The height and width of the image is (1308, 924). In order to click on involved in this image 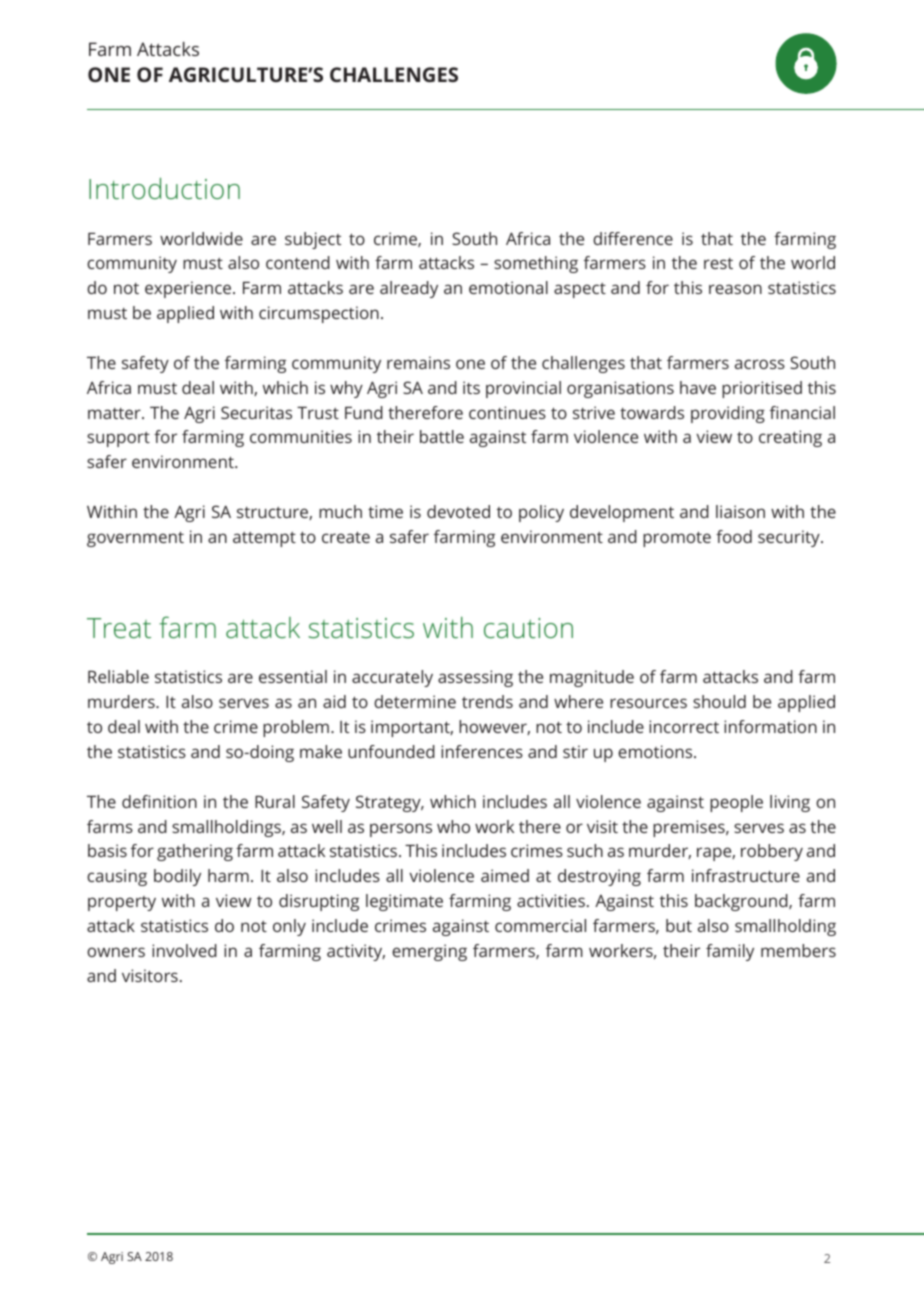, I will do `click(184, 950)`.
